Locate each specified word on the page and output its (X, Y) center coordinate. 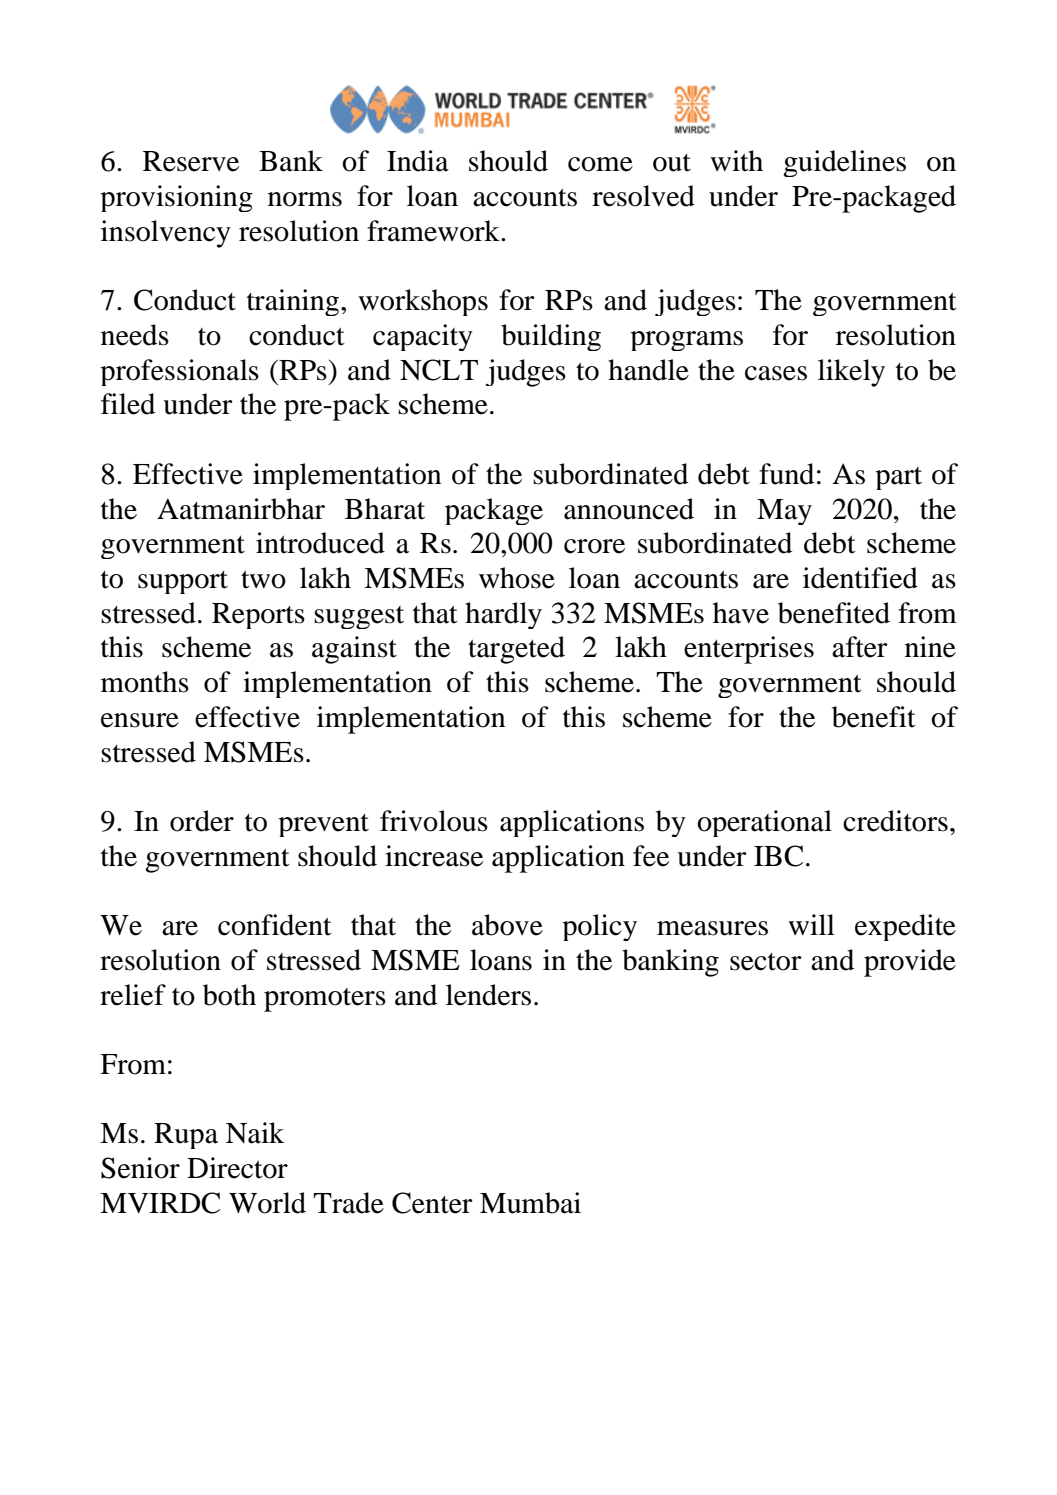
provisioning (176, 198)
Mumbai (530, 1203)
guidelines (844, 163)
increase (434, 856)
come (600, 164)
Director (237, 1168)
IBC (778, 856)
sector (766, 962)
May (784, 512)
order (202, 821)
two (263, 580)
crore (594, 546)
